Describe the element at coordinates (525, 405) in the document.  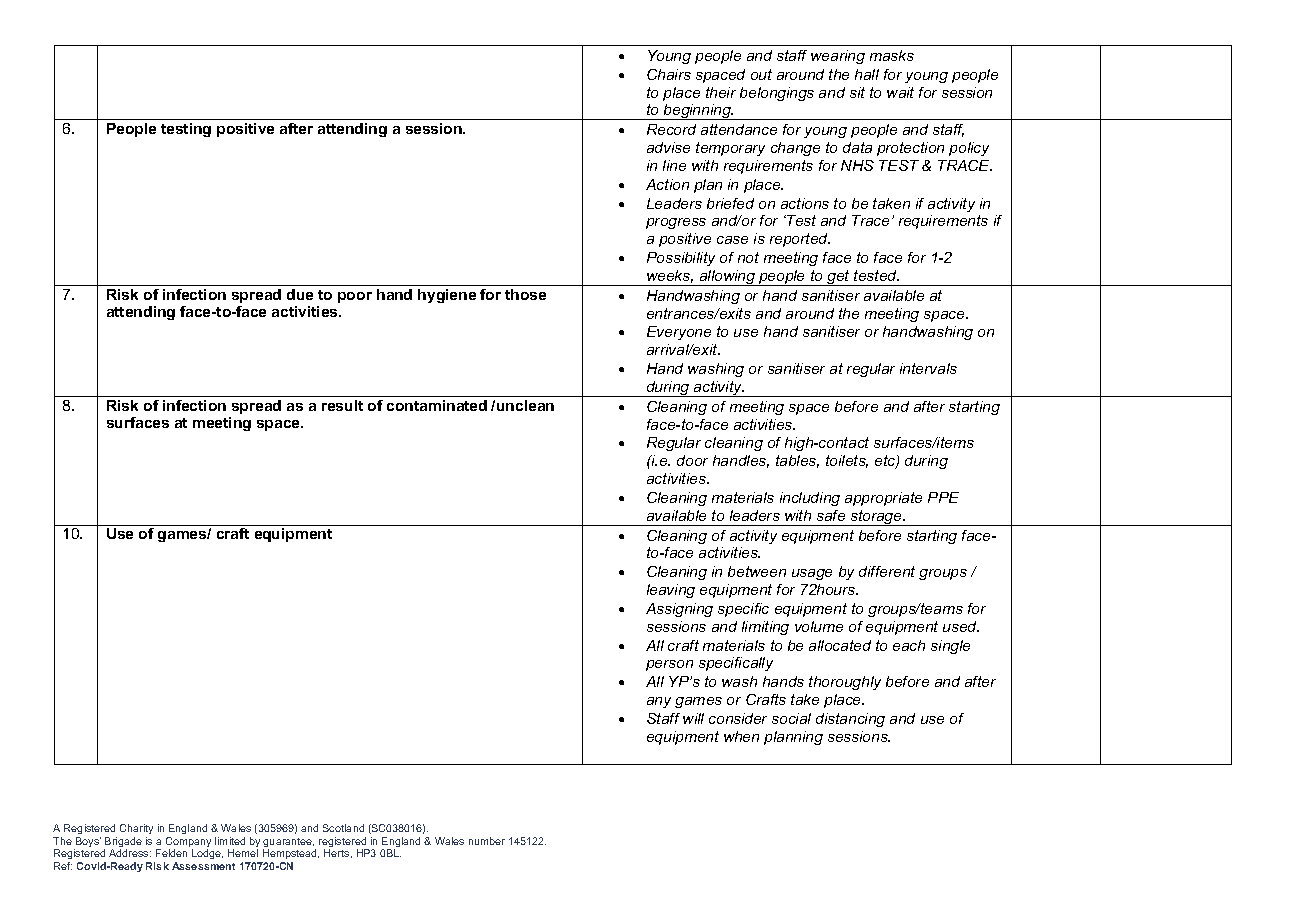
I see `unclean` at that location.
